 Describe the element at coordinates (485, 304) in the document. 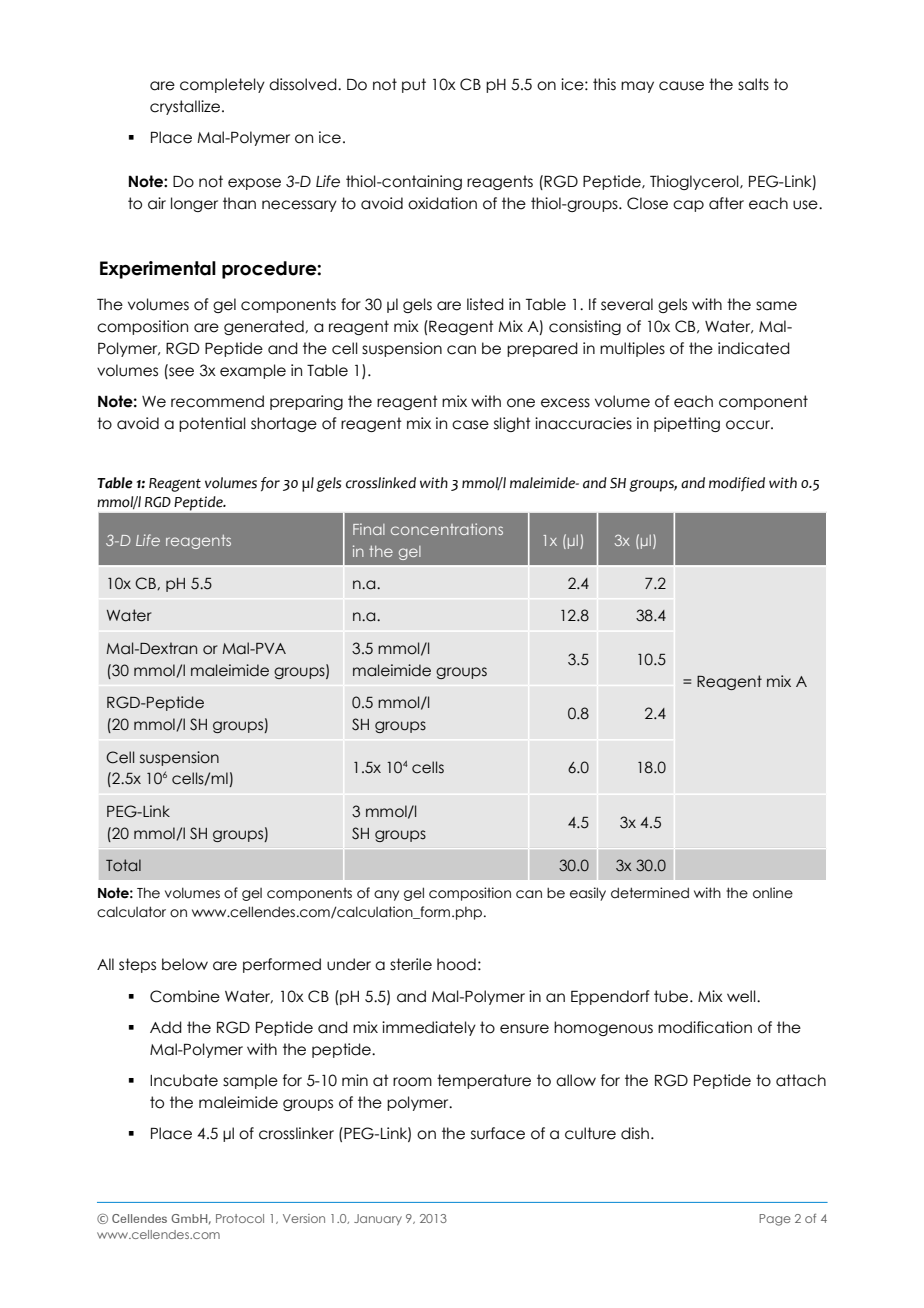

I see `listed` at that location.
